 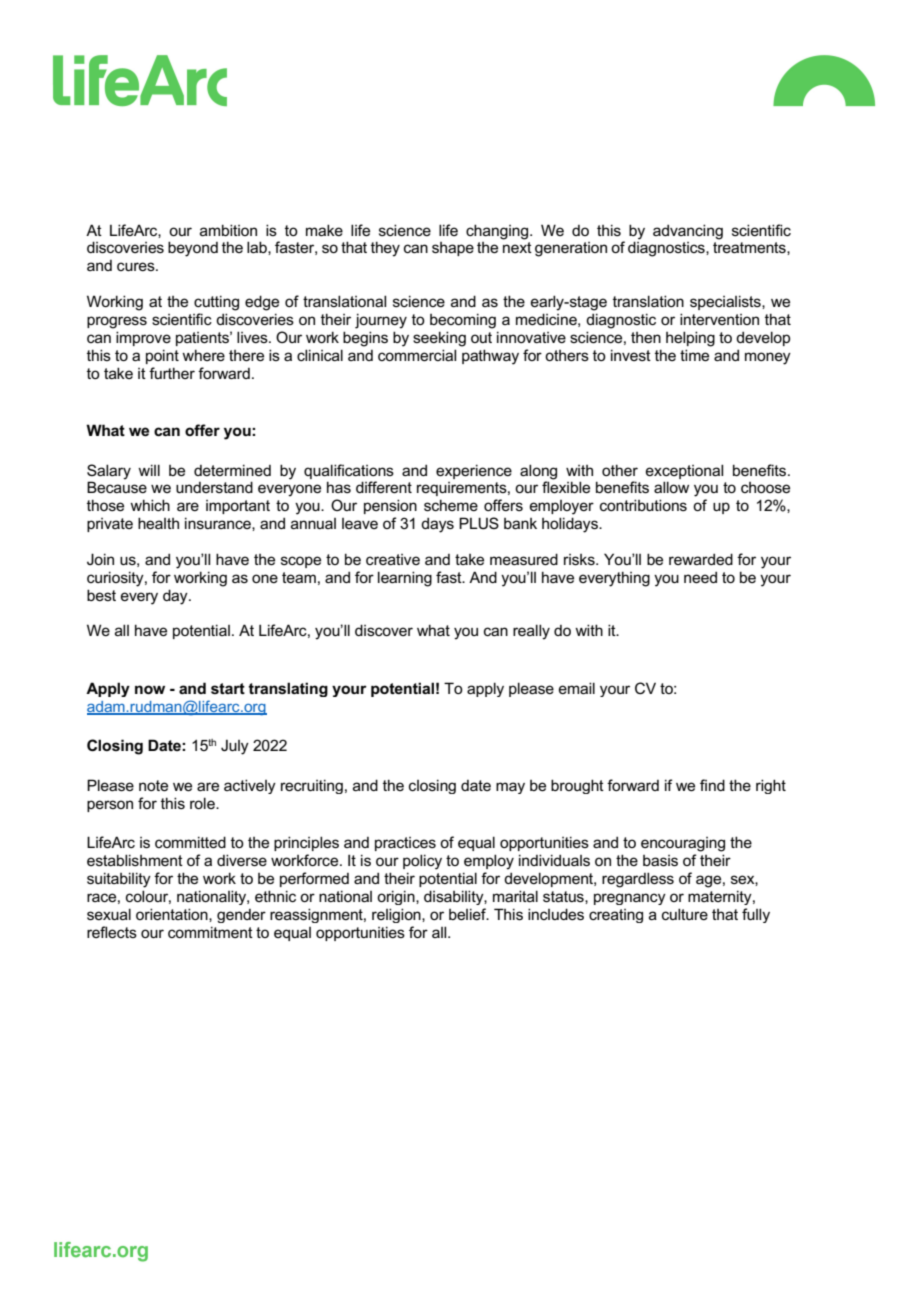 I want to click on commitment, so click(x=210, y=932).
